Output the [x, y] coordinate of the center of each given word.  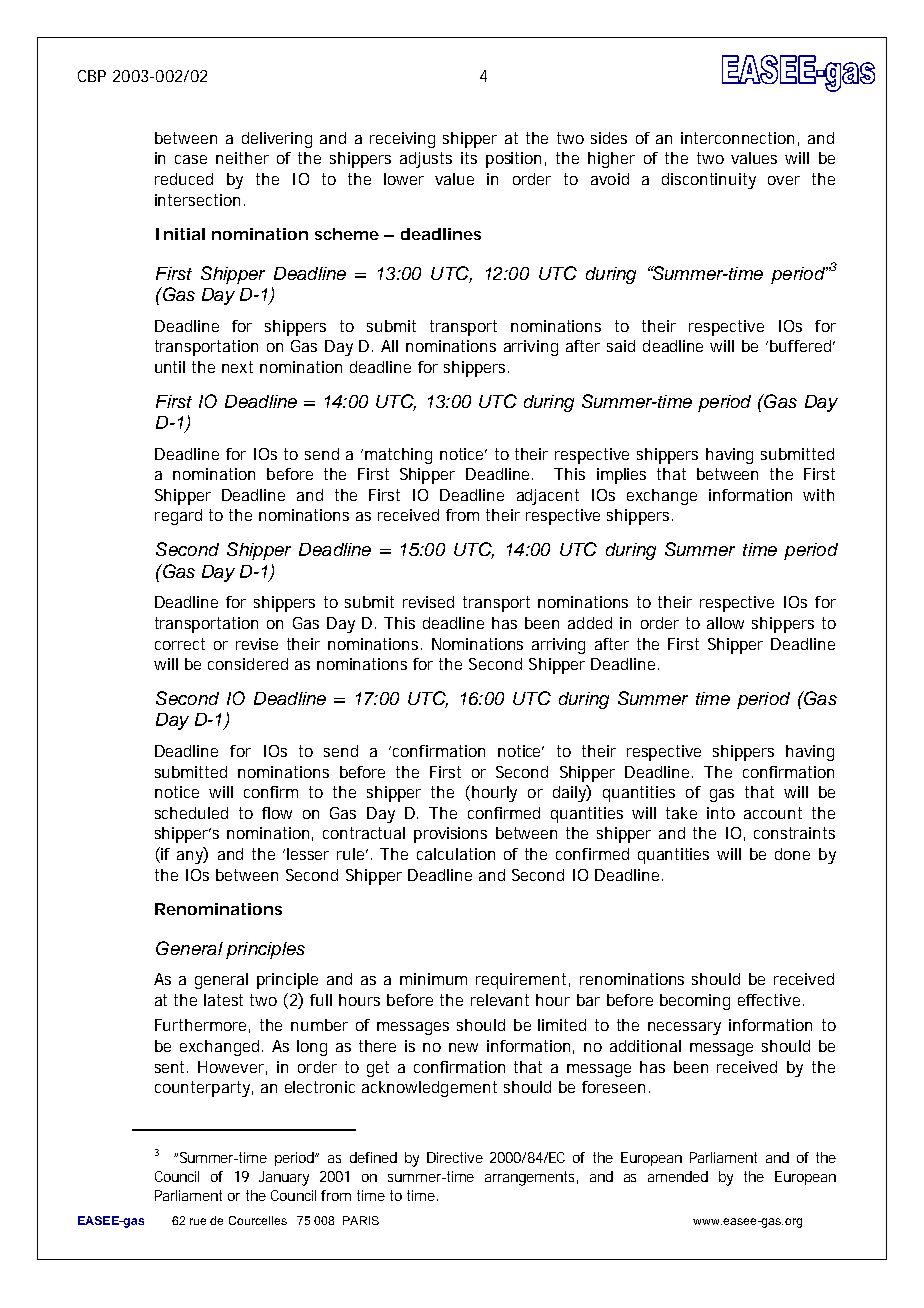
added [590, 623]
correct [180, 644]
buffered [800, 346]
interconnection [737, 138]
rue [198, 1221]
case [191, 159]
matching [398, 456]
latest [223, 1000]
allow [725, 623]
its [469, 158]
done [792, 854]
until [170, 367]
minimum [433, 979]
